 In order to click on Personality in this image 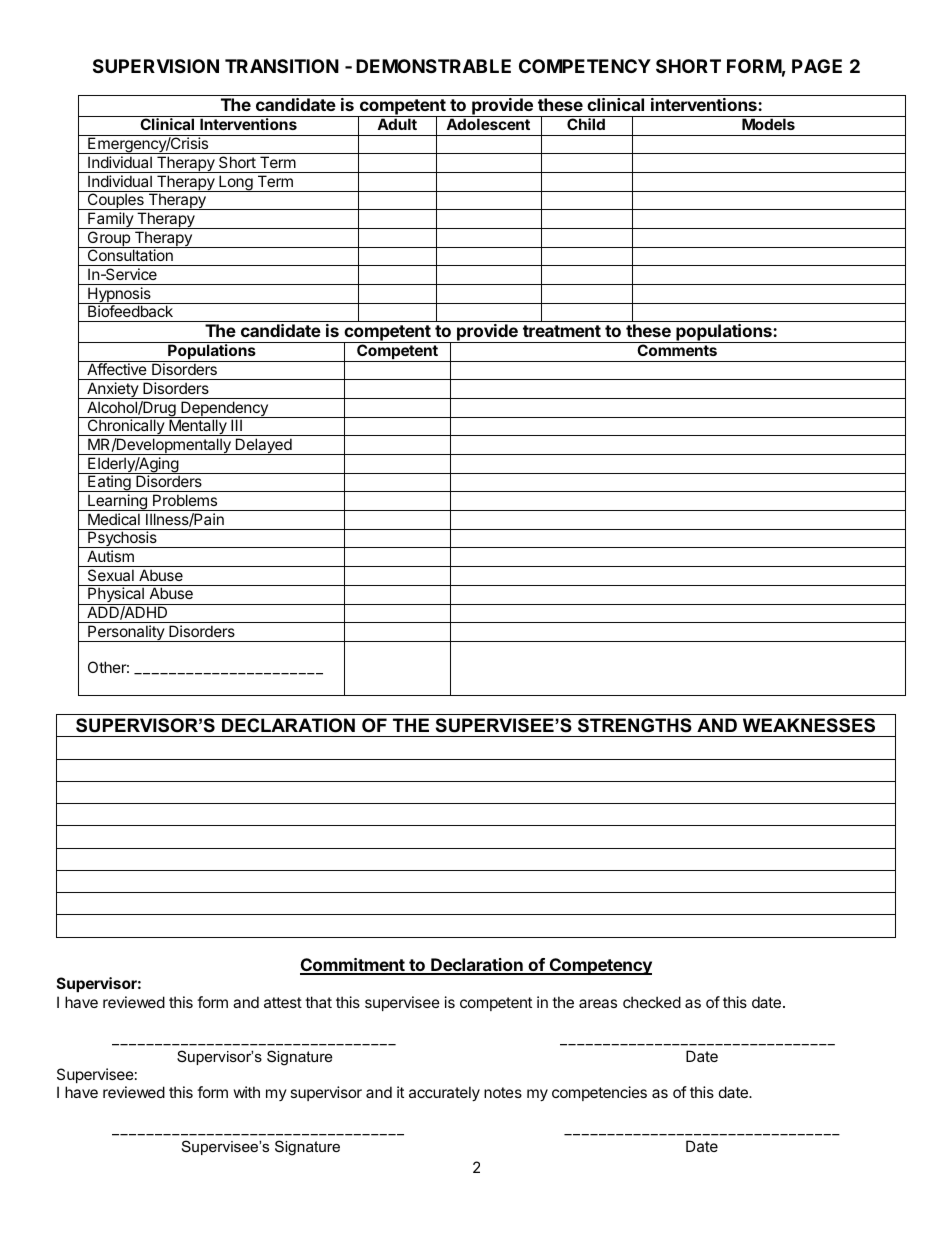, I will do `click(126, 633)`.
